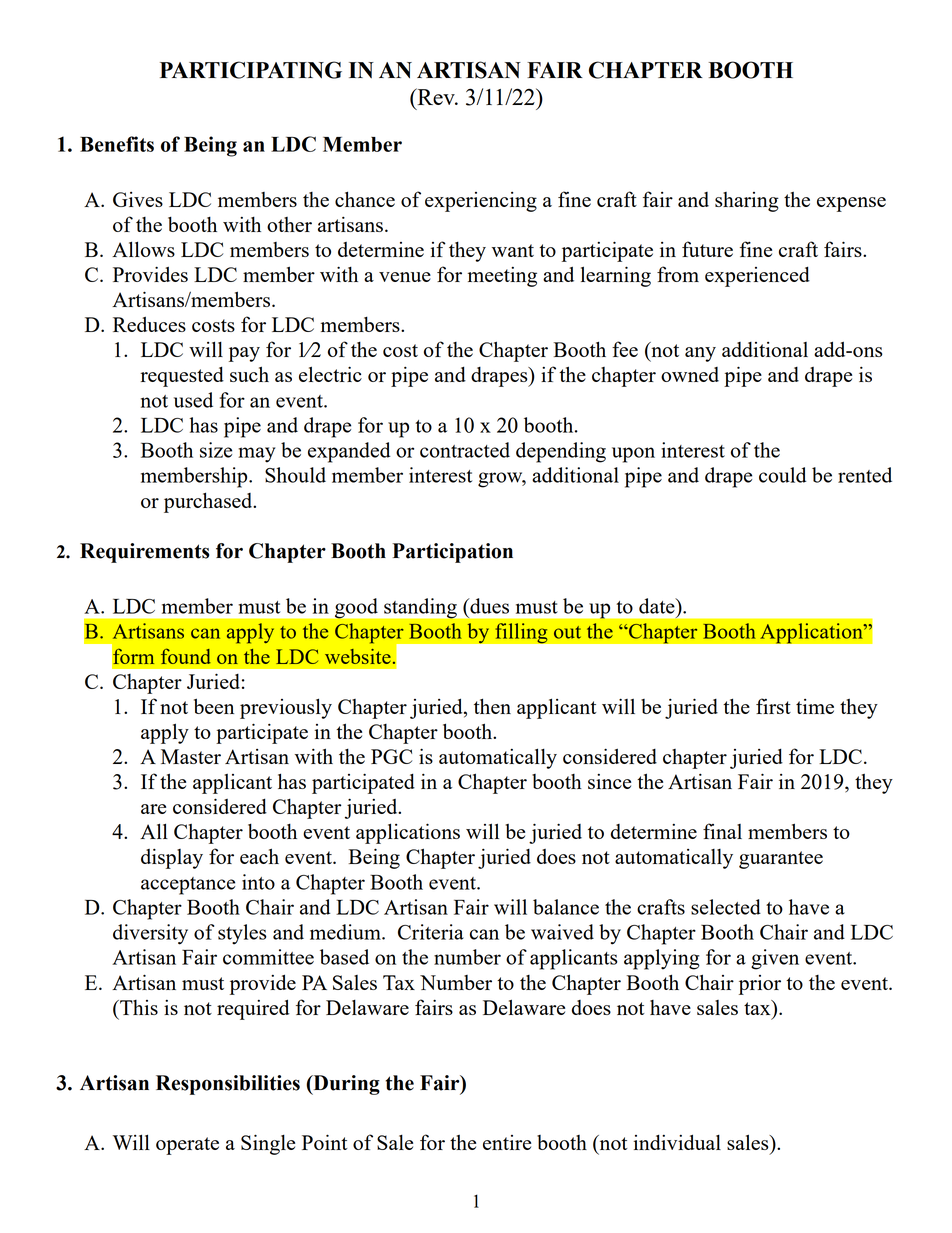 This page has width=952, height=1233. Describe the element at coordinates (502, 277) in the page. I see `meeting` at that location.
